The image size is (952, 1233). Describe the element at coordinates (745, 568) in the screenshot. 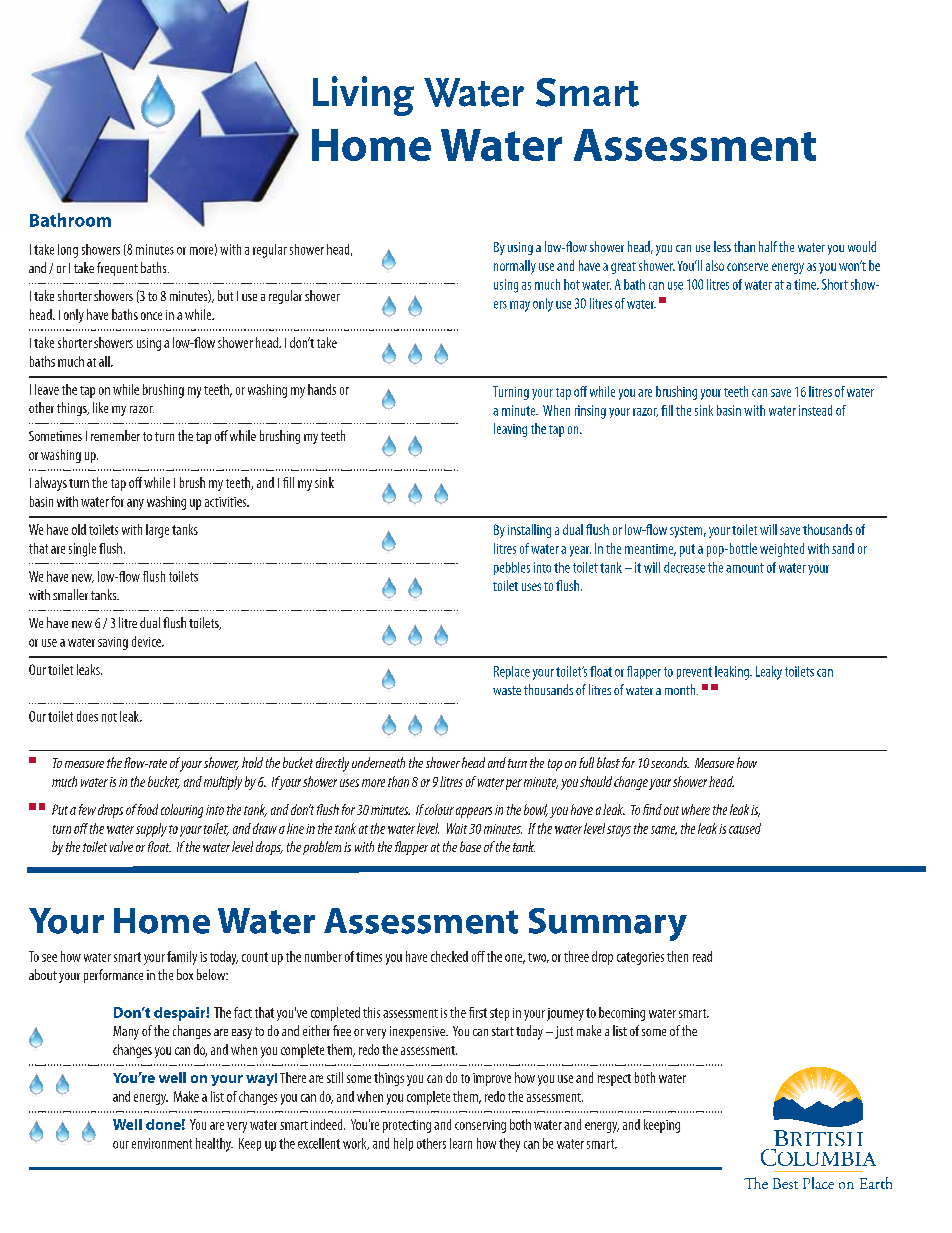

I see `amount` at that location.
